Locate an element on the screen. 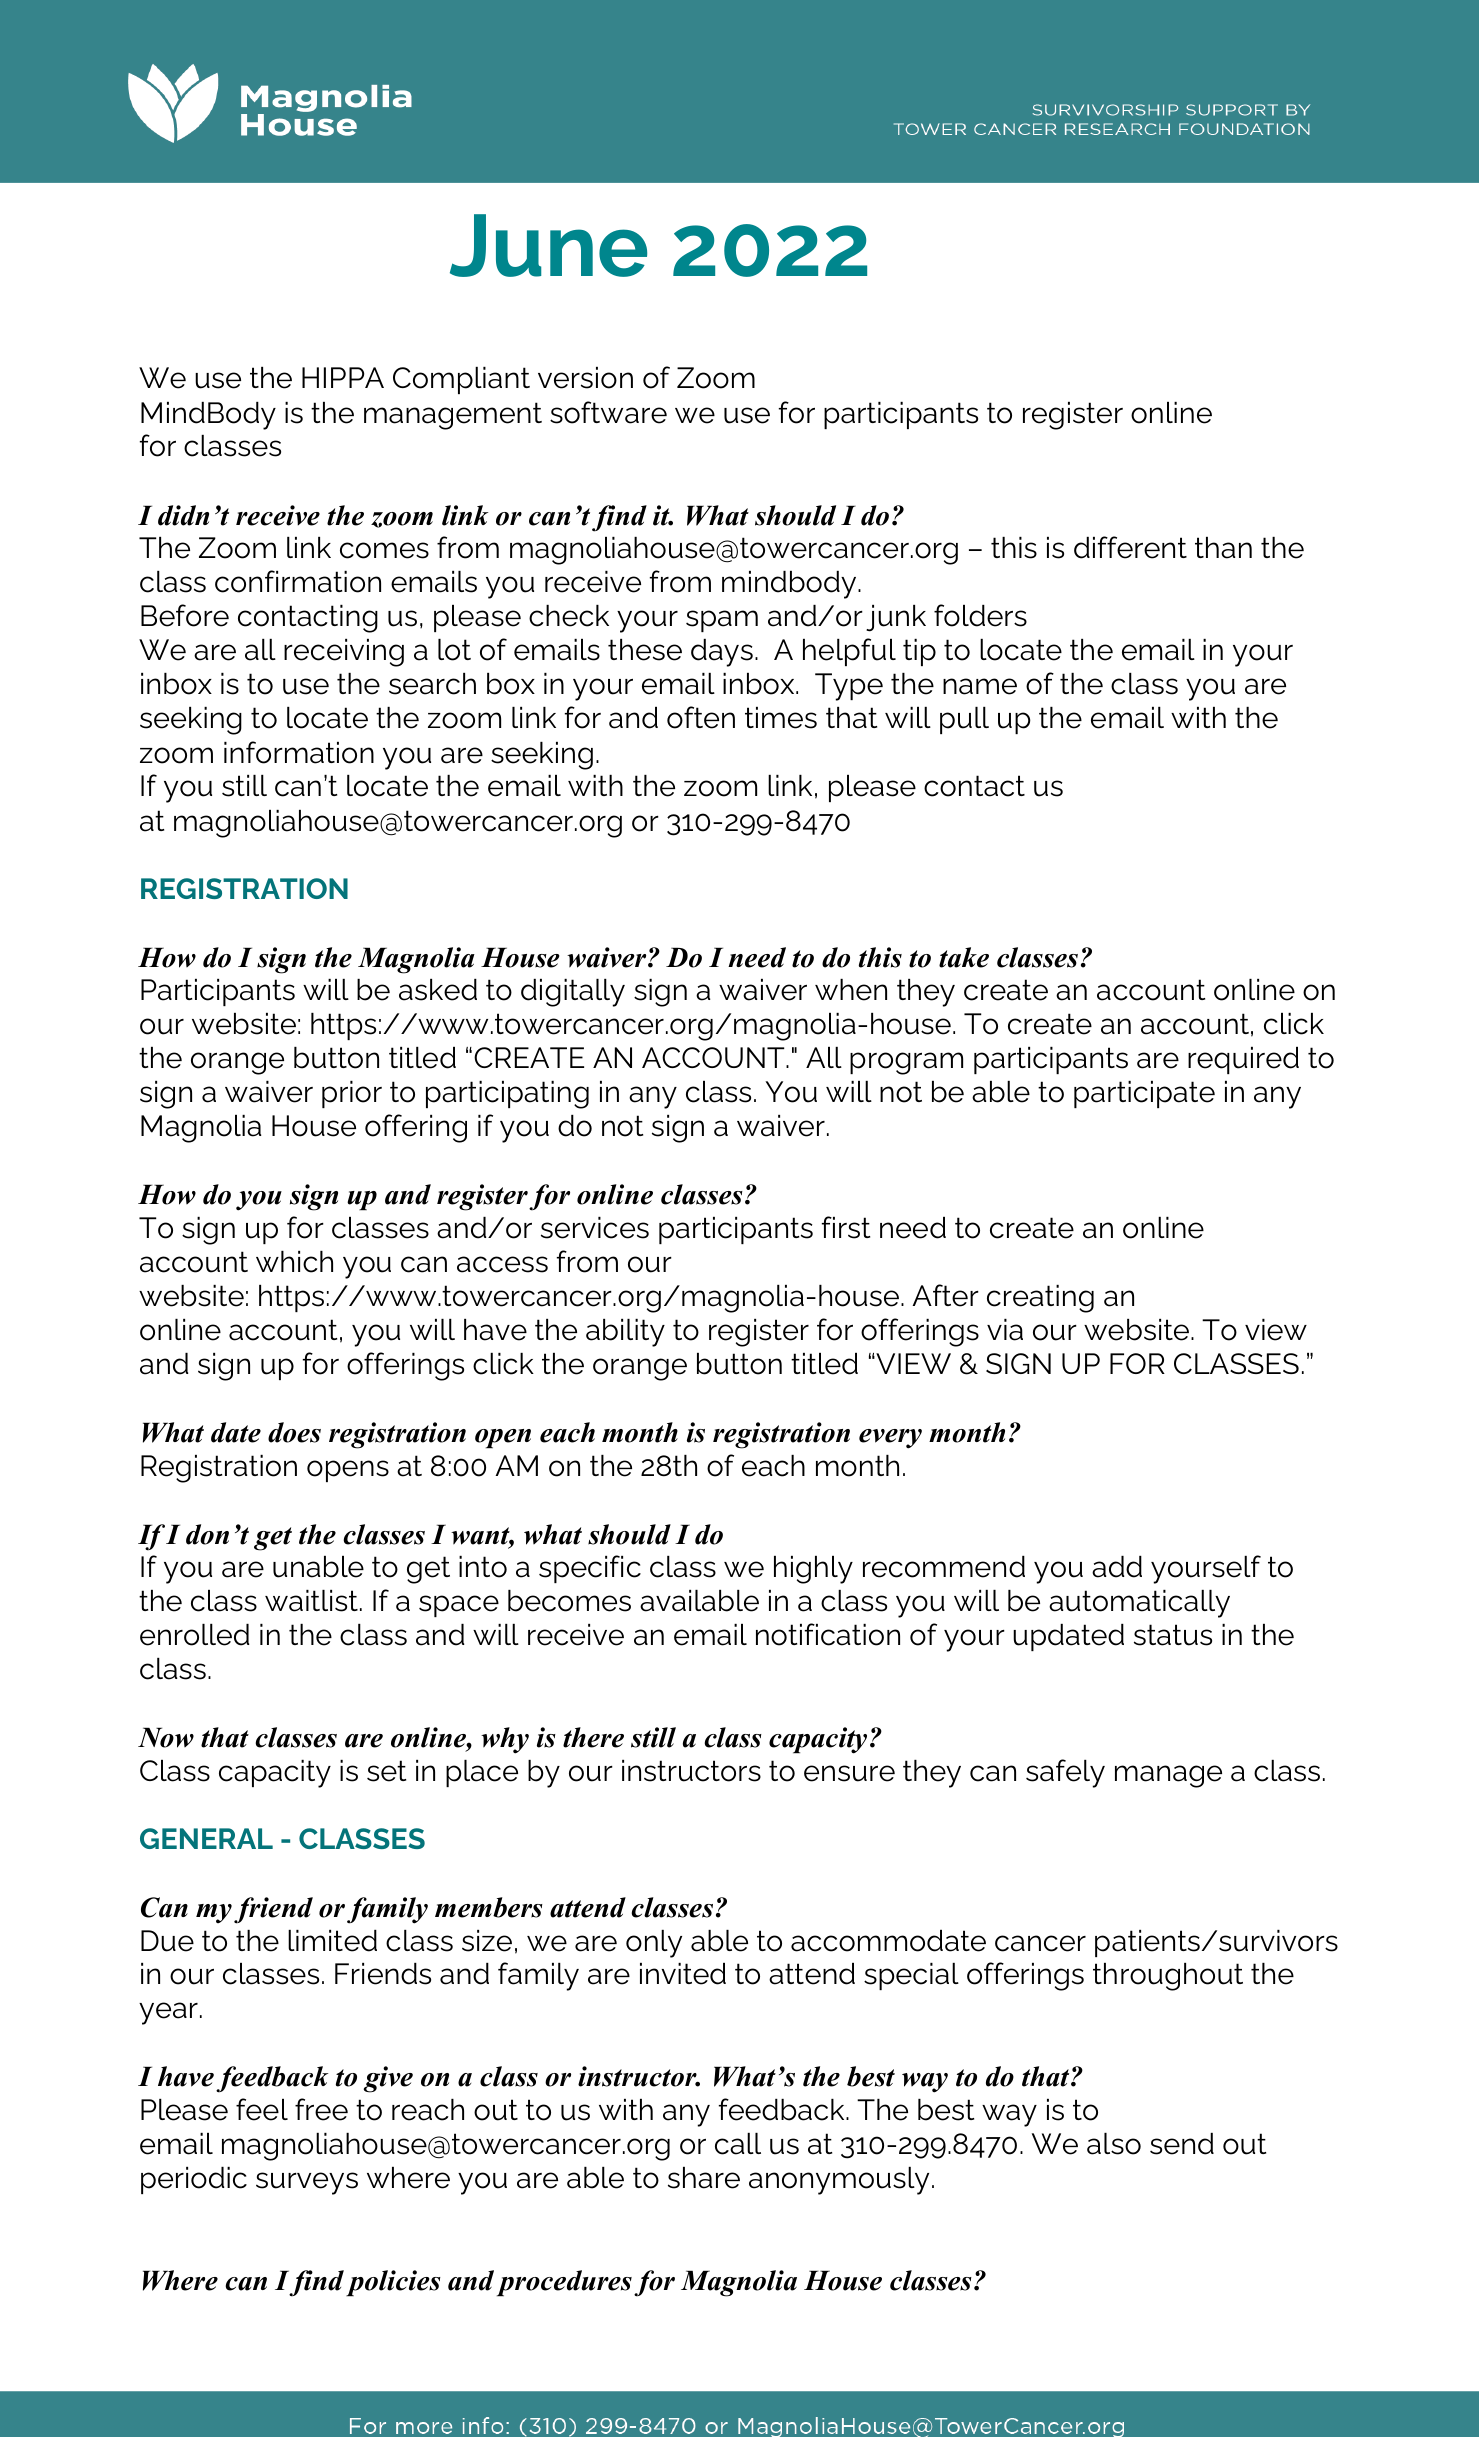 The image size is (1479, 2437). which is located at coordinates (294, 1262).
